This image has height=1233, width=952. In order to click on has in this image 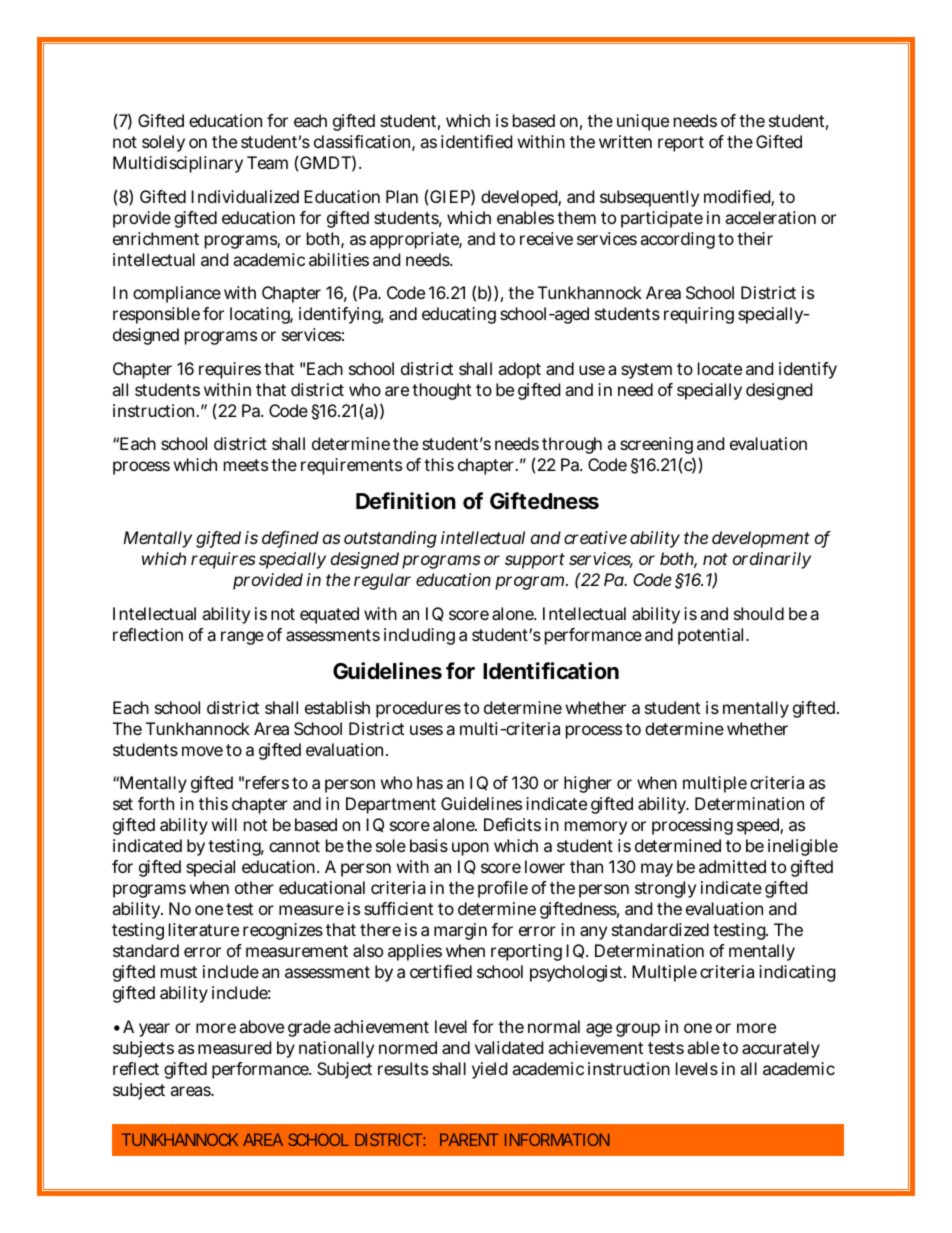, I will do `click(430, 782)`.
